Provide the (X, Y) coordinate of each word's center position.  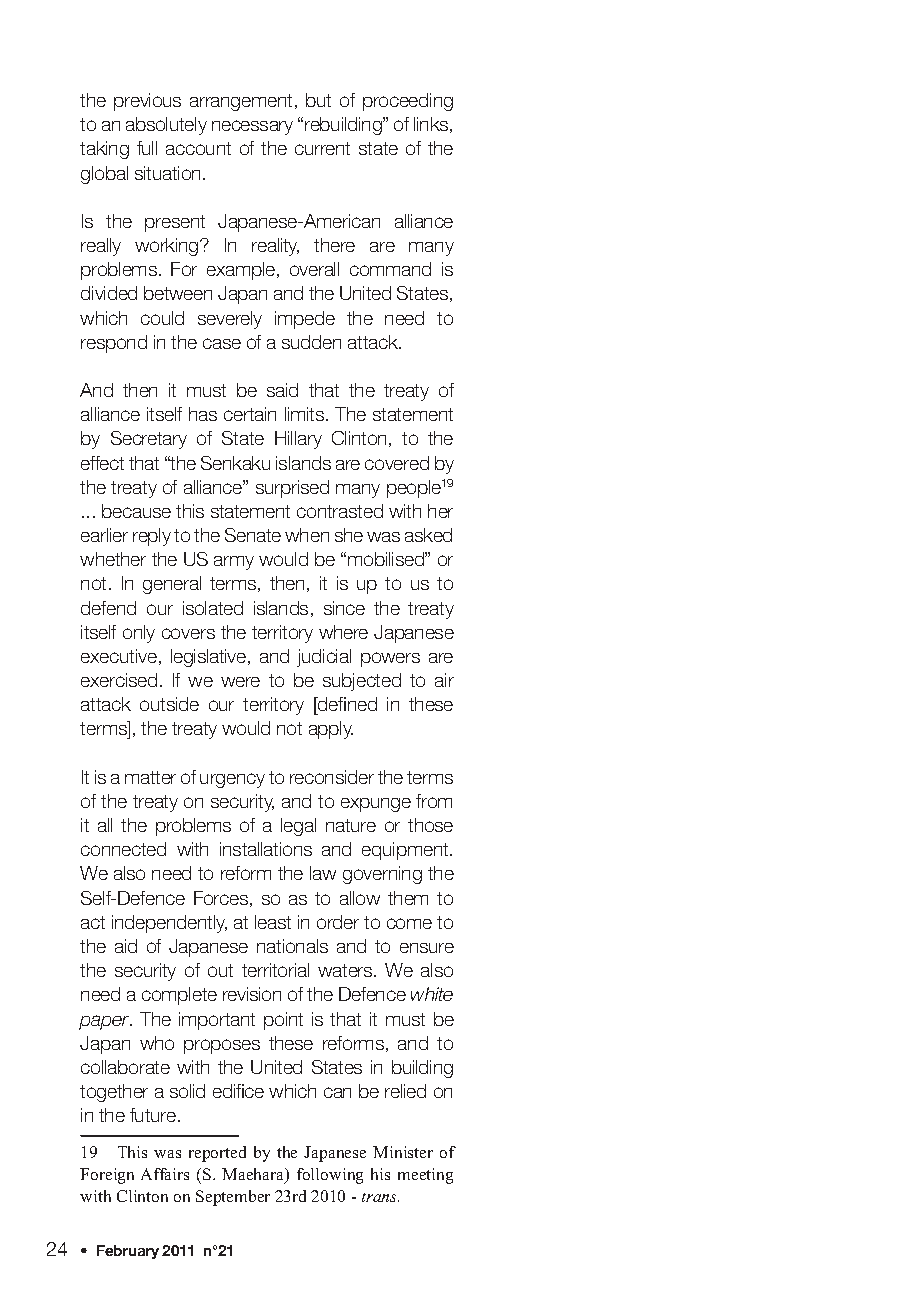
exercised (119, 680)
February (128, 1252)
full (147, 148)
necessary (252, 127)
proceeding (408, 102)
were (240, 682)
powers (390, 659)
